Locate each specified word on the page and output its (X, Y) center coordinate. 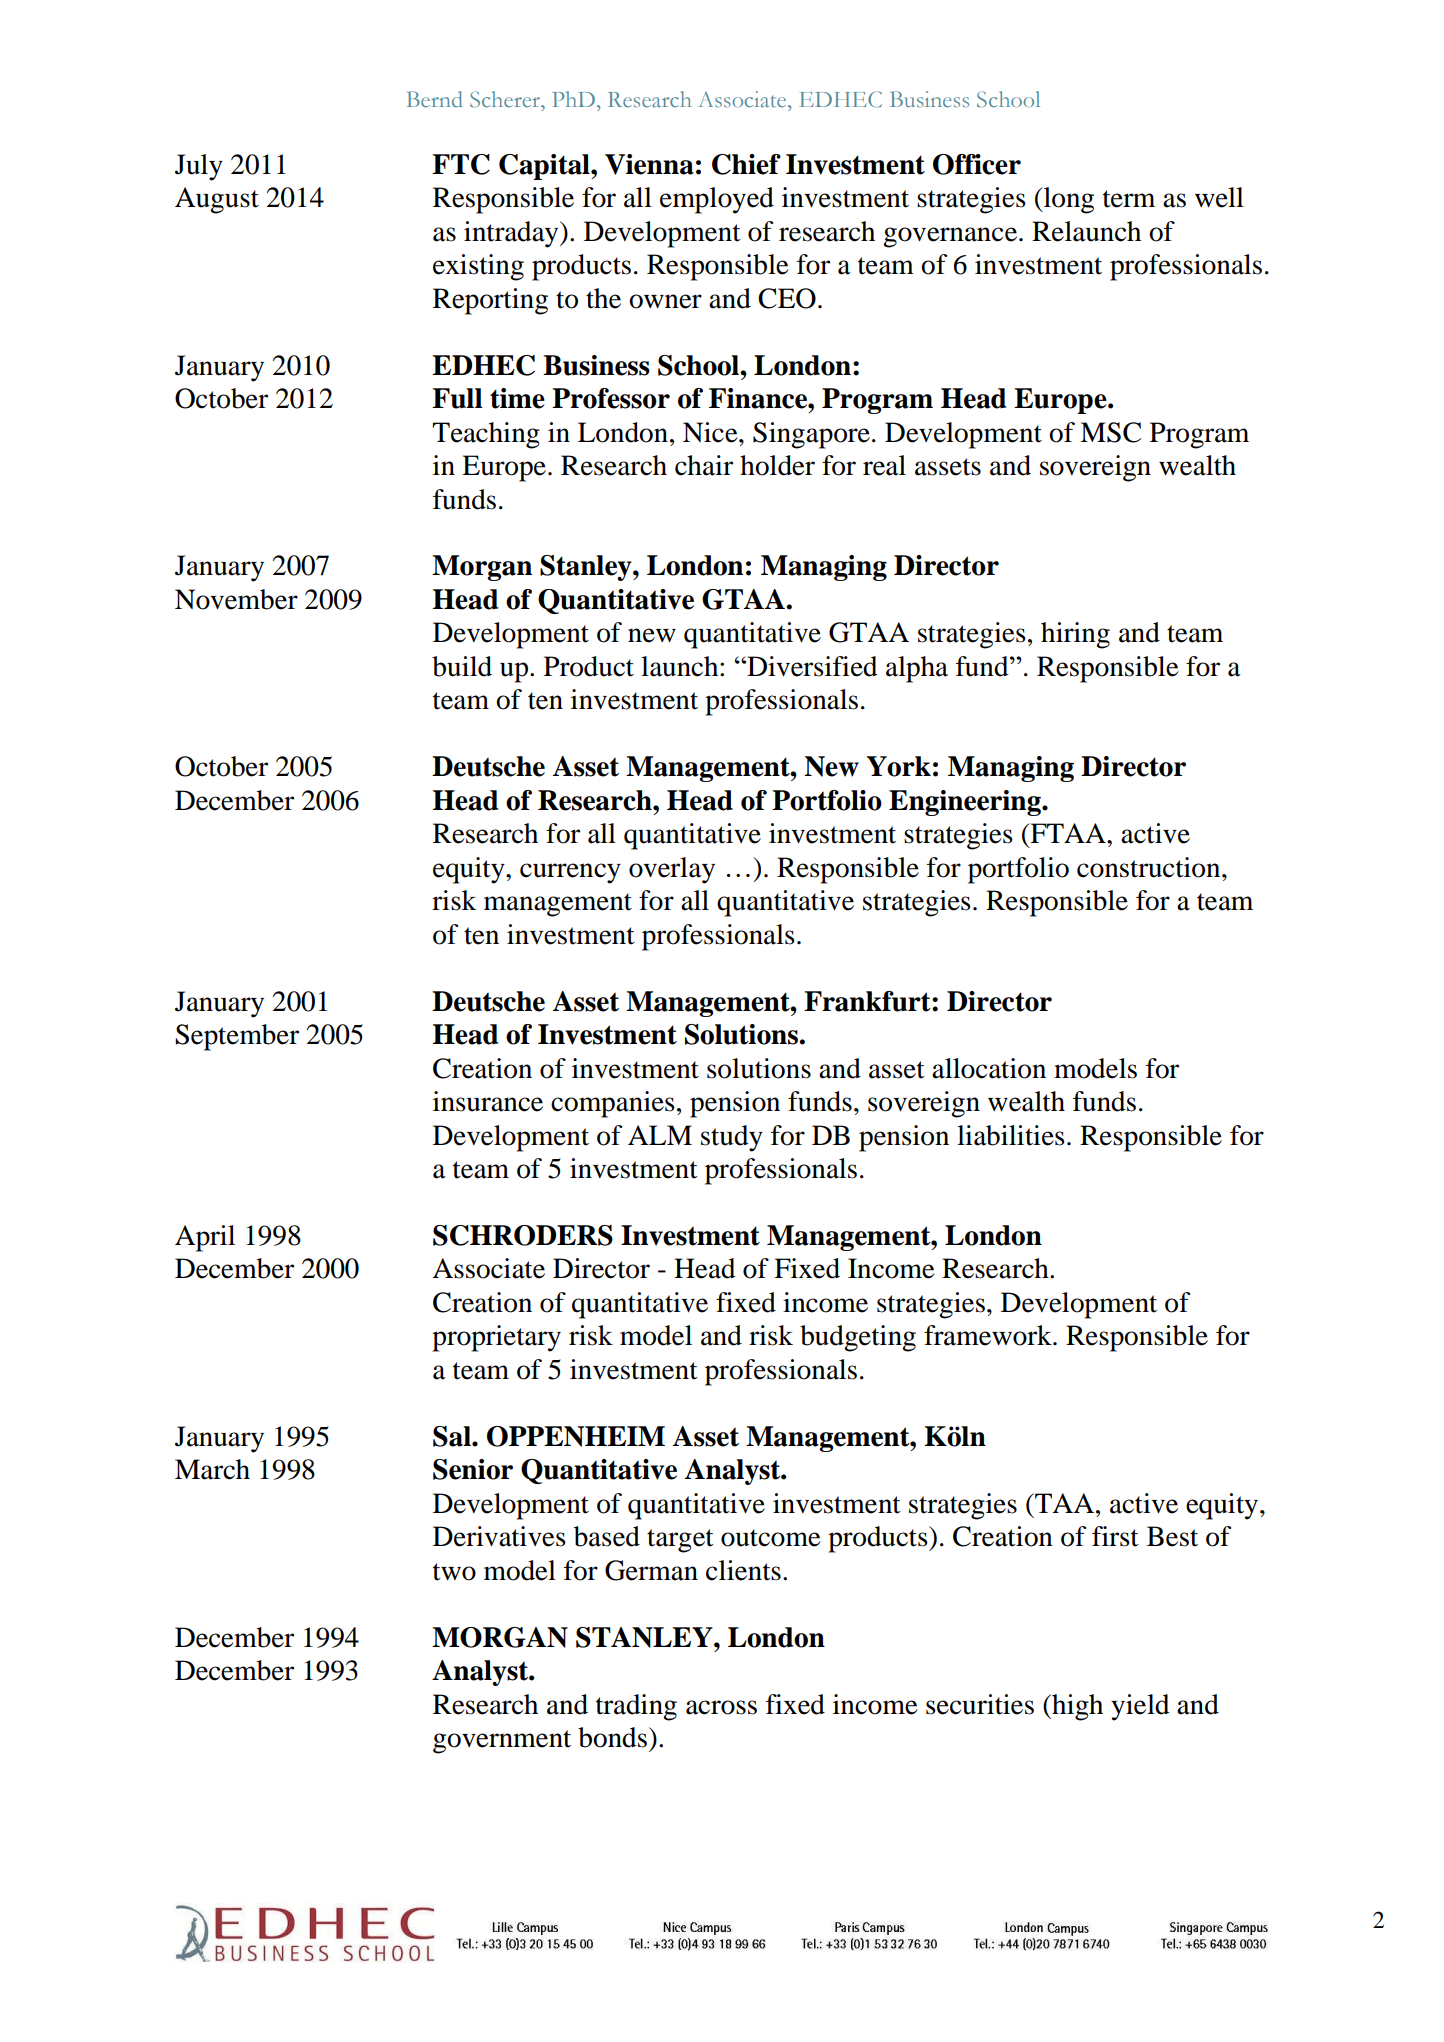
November (236, 599)
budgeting (858, 1338)
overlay (672, 870)
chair (704, 465)
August (217, 200)
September (237, 1037)
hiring (1075, 635)
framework (989, 1335)
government (502, 1742)
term (1129, 199)
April (205, 1238)
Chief (746, 164)
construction (1150, 867)
